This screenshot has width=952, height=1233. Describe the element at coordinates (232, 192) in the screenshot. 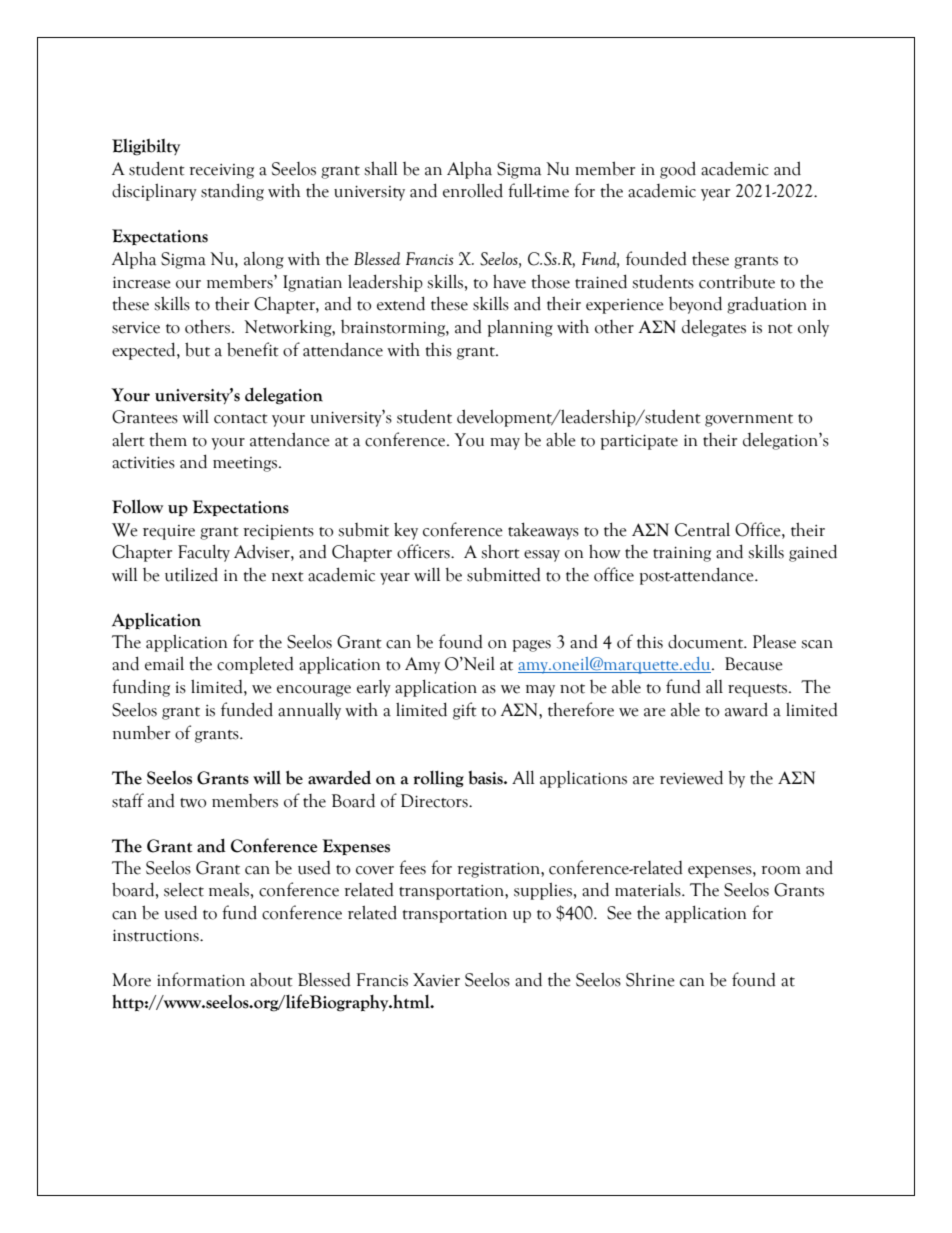

I see `standing` at that location.
